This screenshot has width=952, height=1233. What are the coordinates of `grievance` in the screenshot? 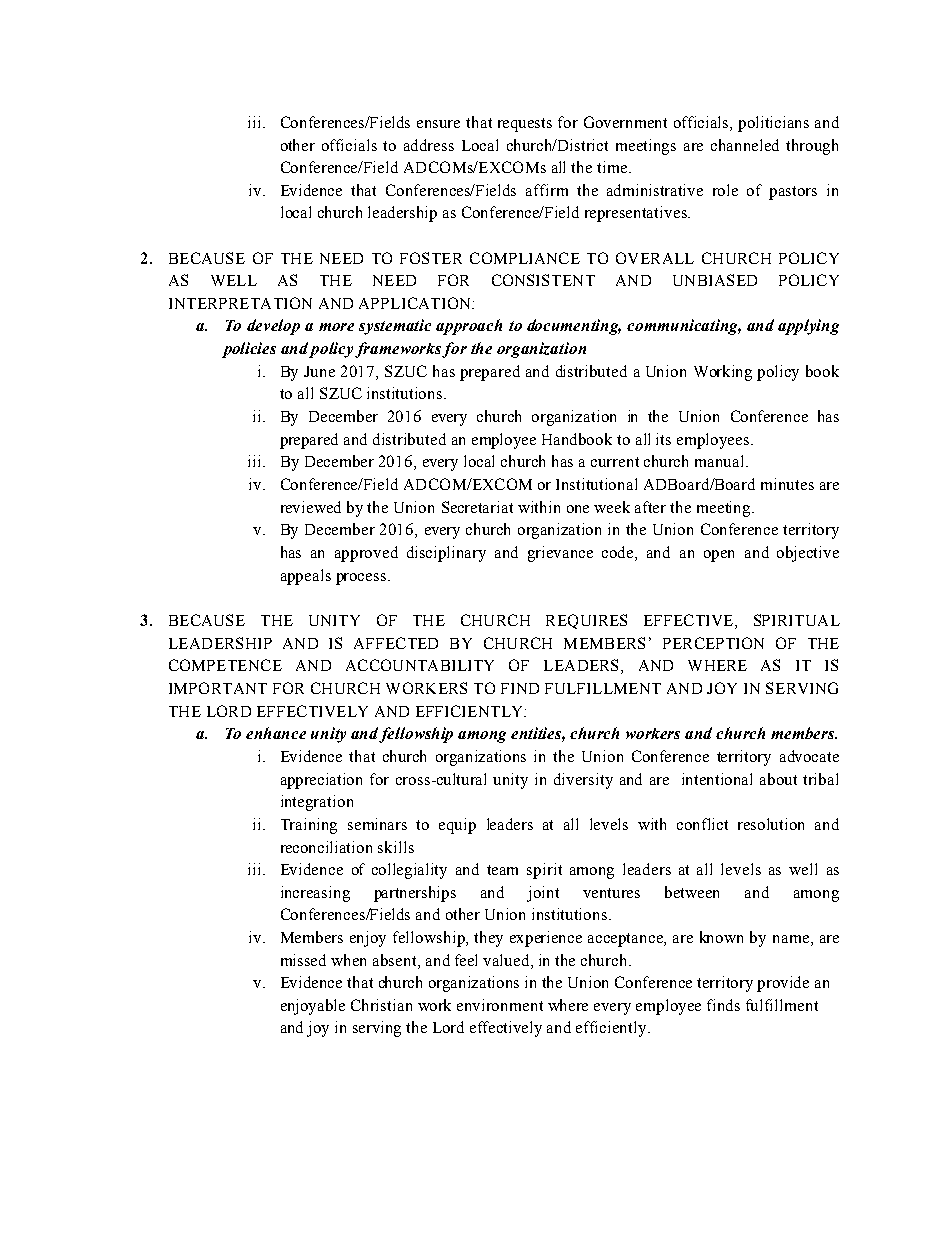 It's located at (560, 554).
